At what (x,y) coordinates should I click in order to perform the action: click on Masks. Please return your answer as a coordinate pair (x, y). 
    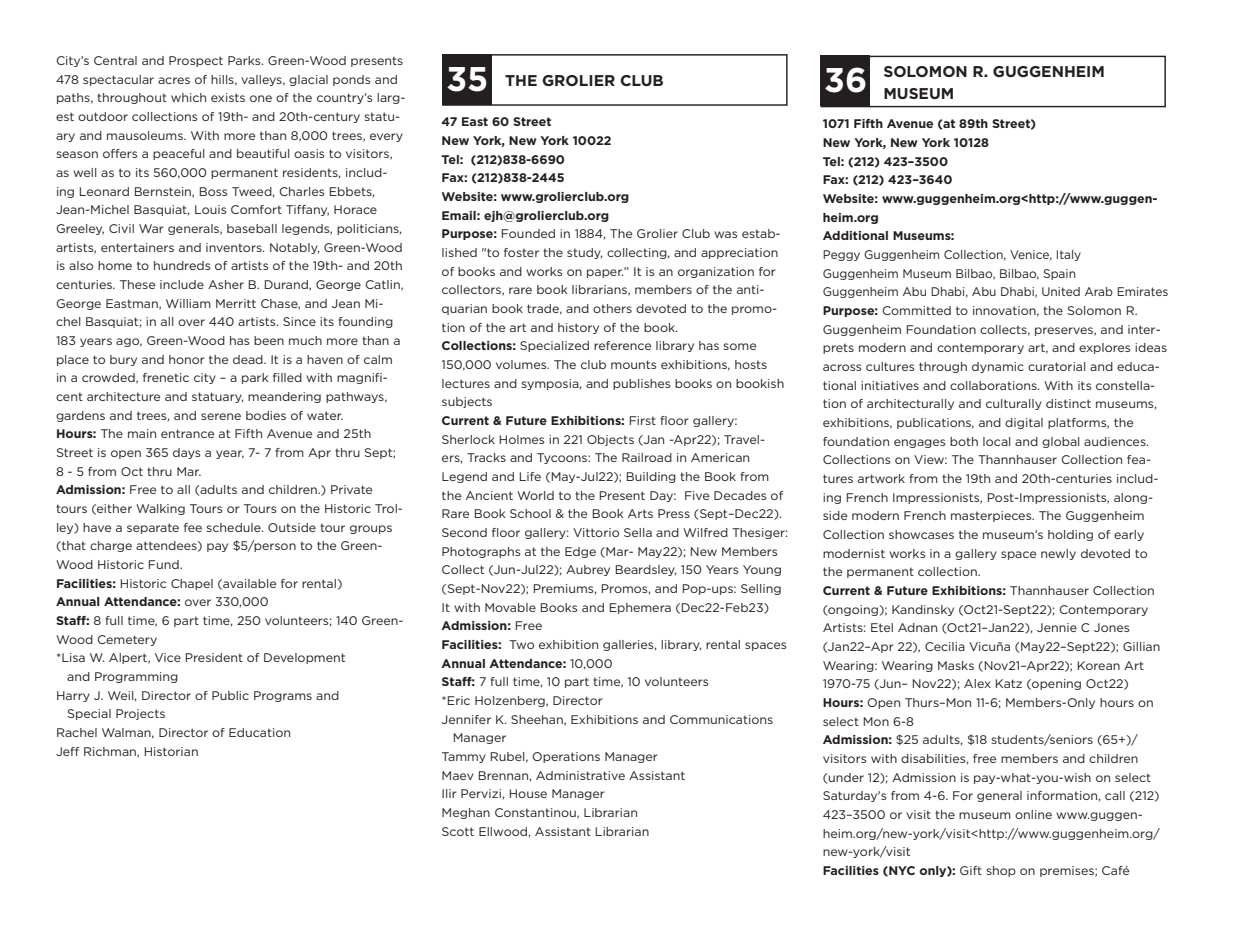
    Looking at the image, I should click on (956, 665).
